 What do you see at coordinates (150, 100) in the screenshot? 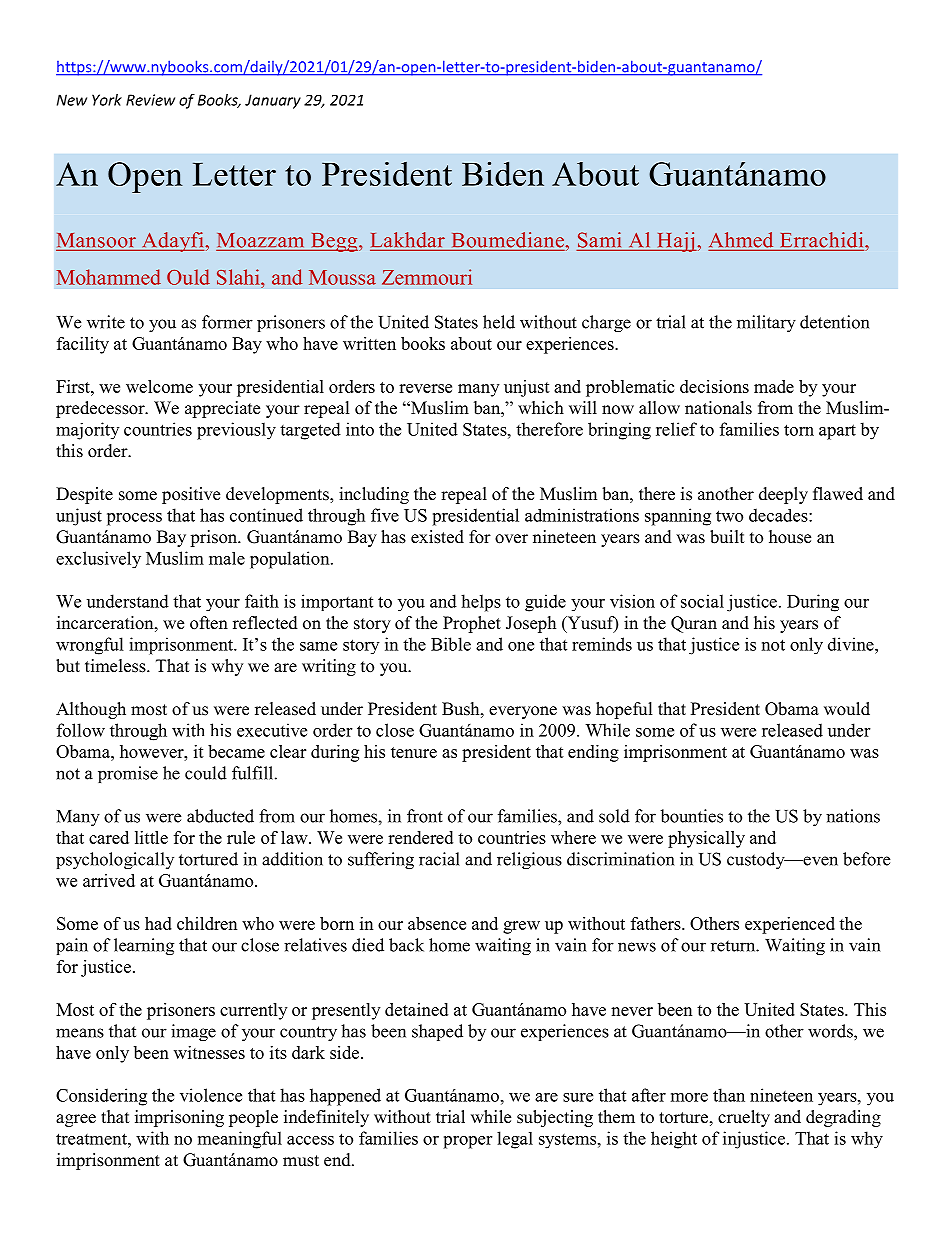
I see `Review` at bounding box center [150, 100].
